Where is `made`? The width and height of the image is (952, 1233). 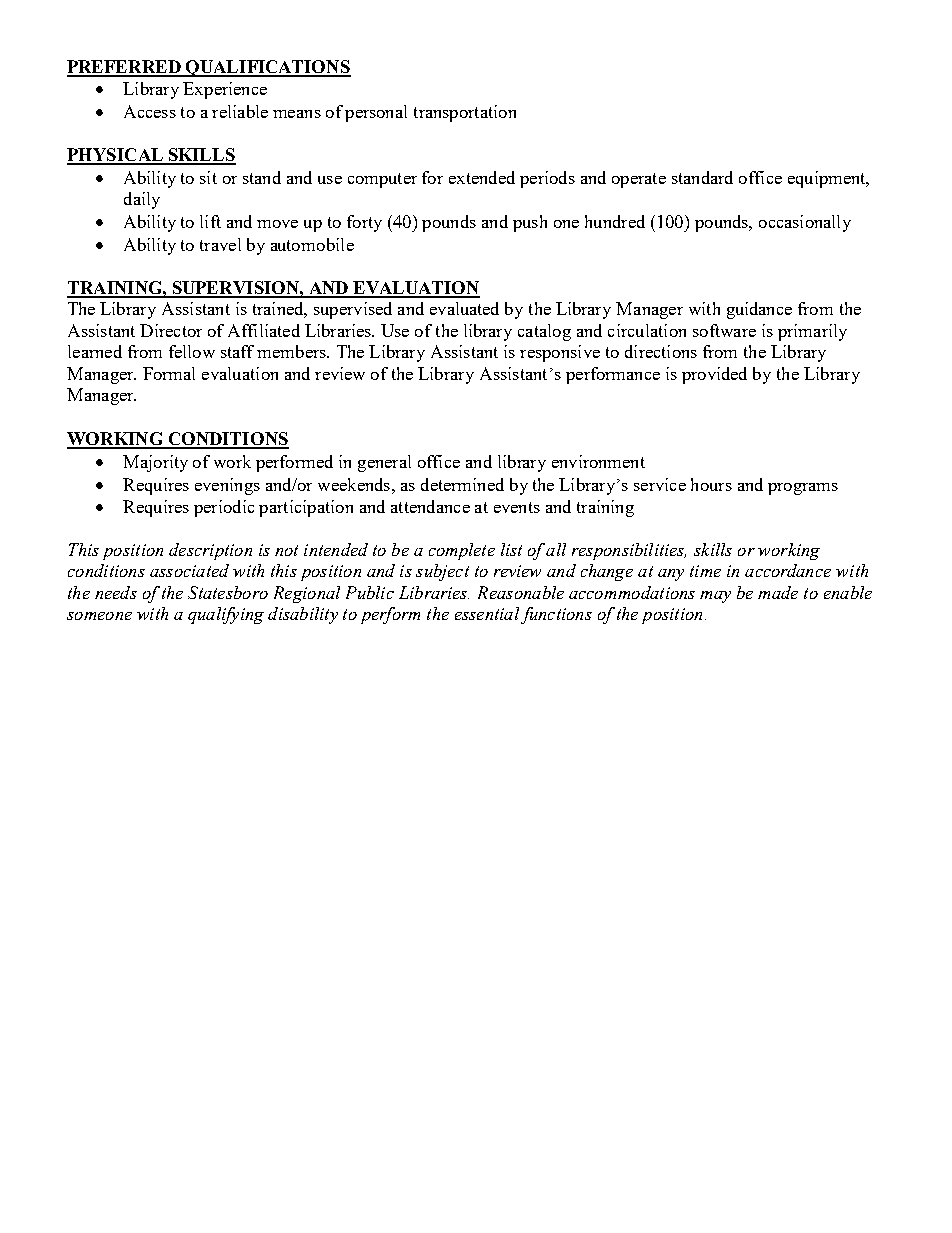 made is located at coordinates (778, 592).
